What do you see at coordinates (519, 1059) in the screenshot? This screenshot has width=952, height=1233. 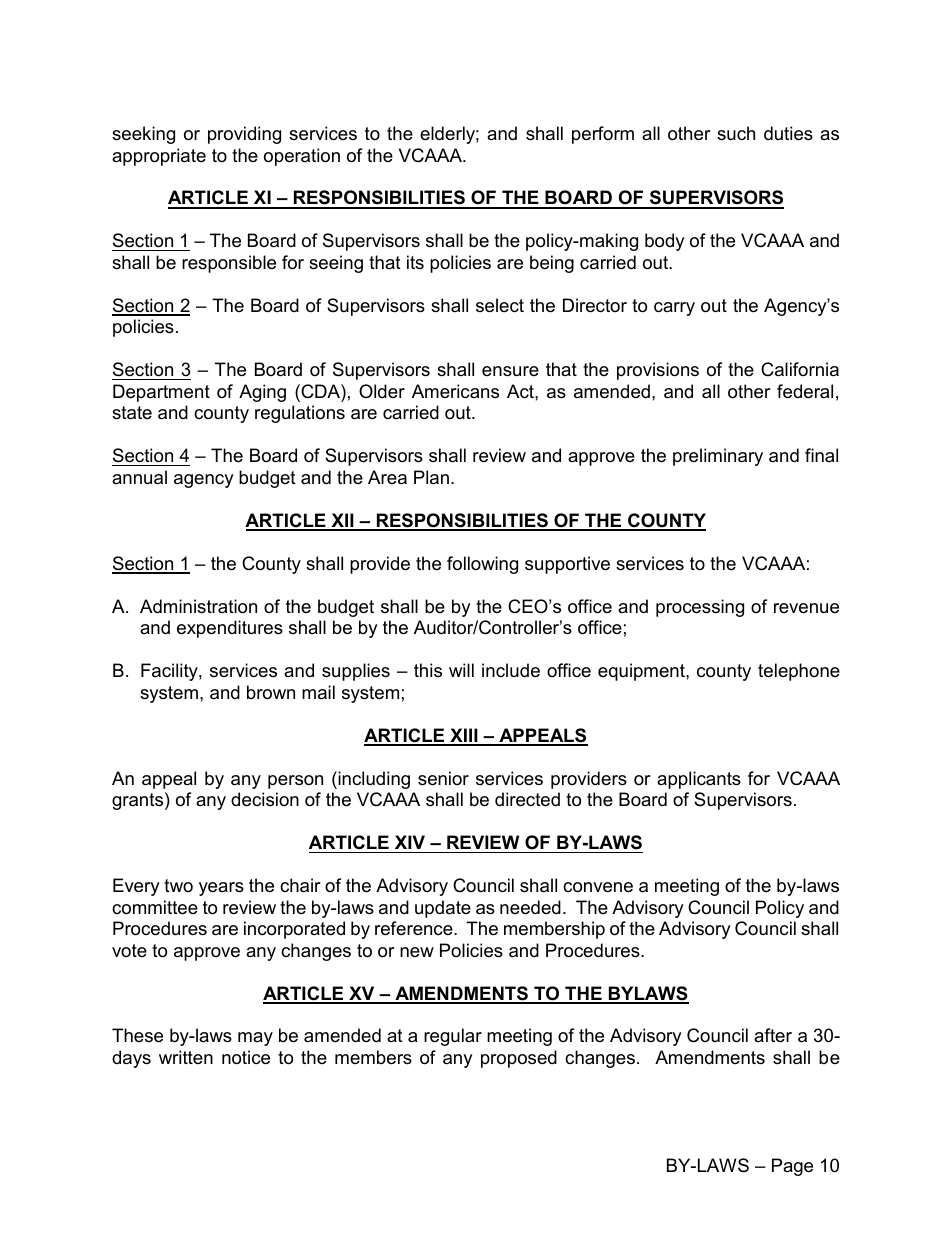 I see `proposed` at bounding box center [519, 1059].
